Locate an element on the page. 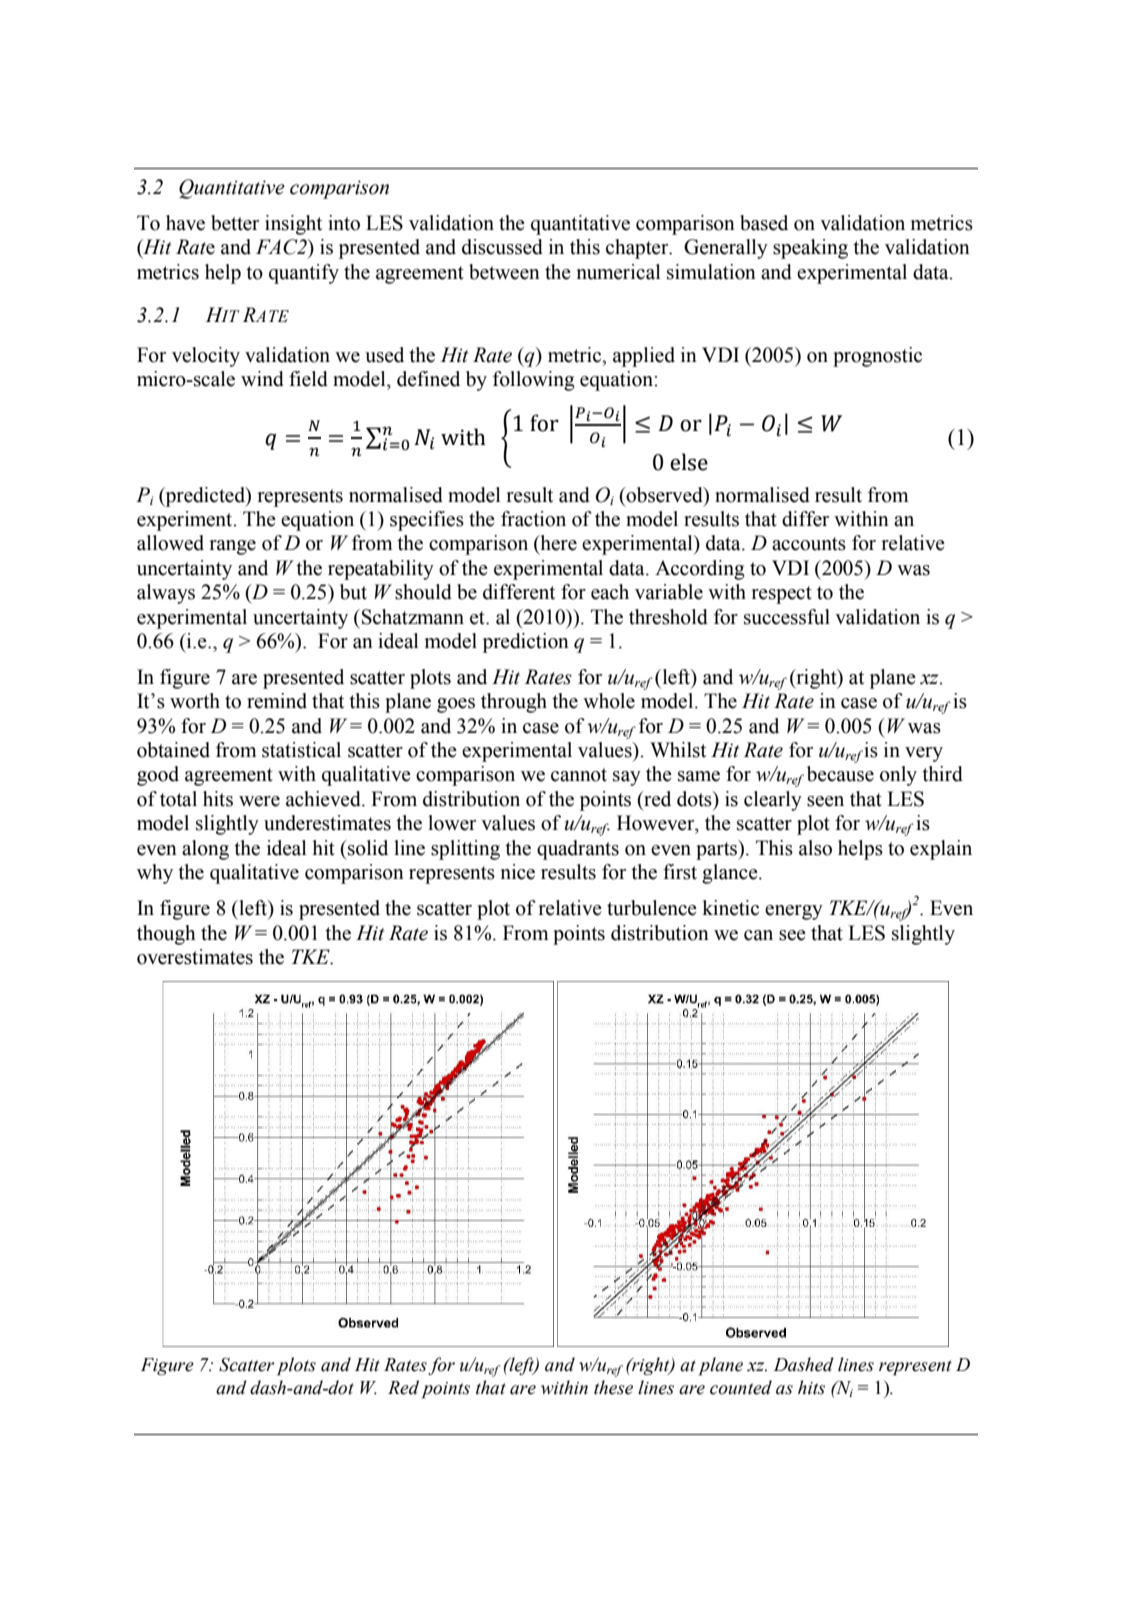  were is located at coordinates (259, 801).
